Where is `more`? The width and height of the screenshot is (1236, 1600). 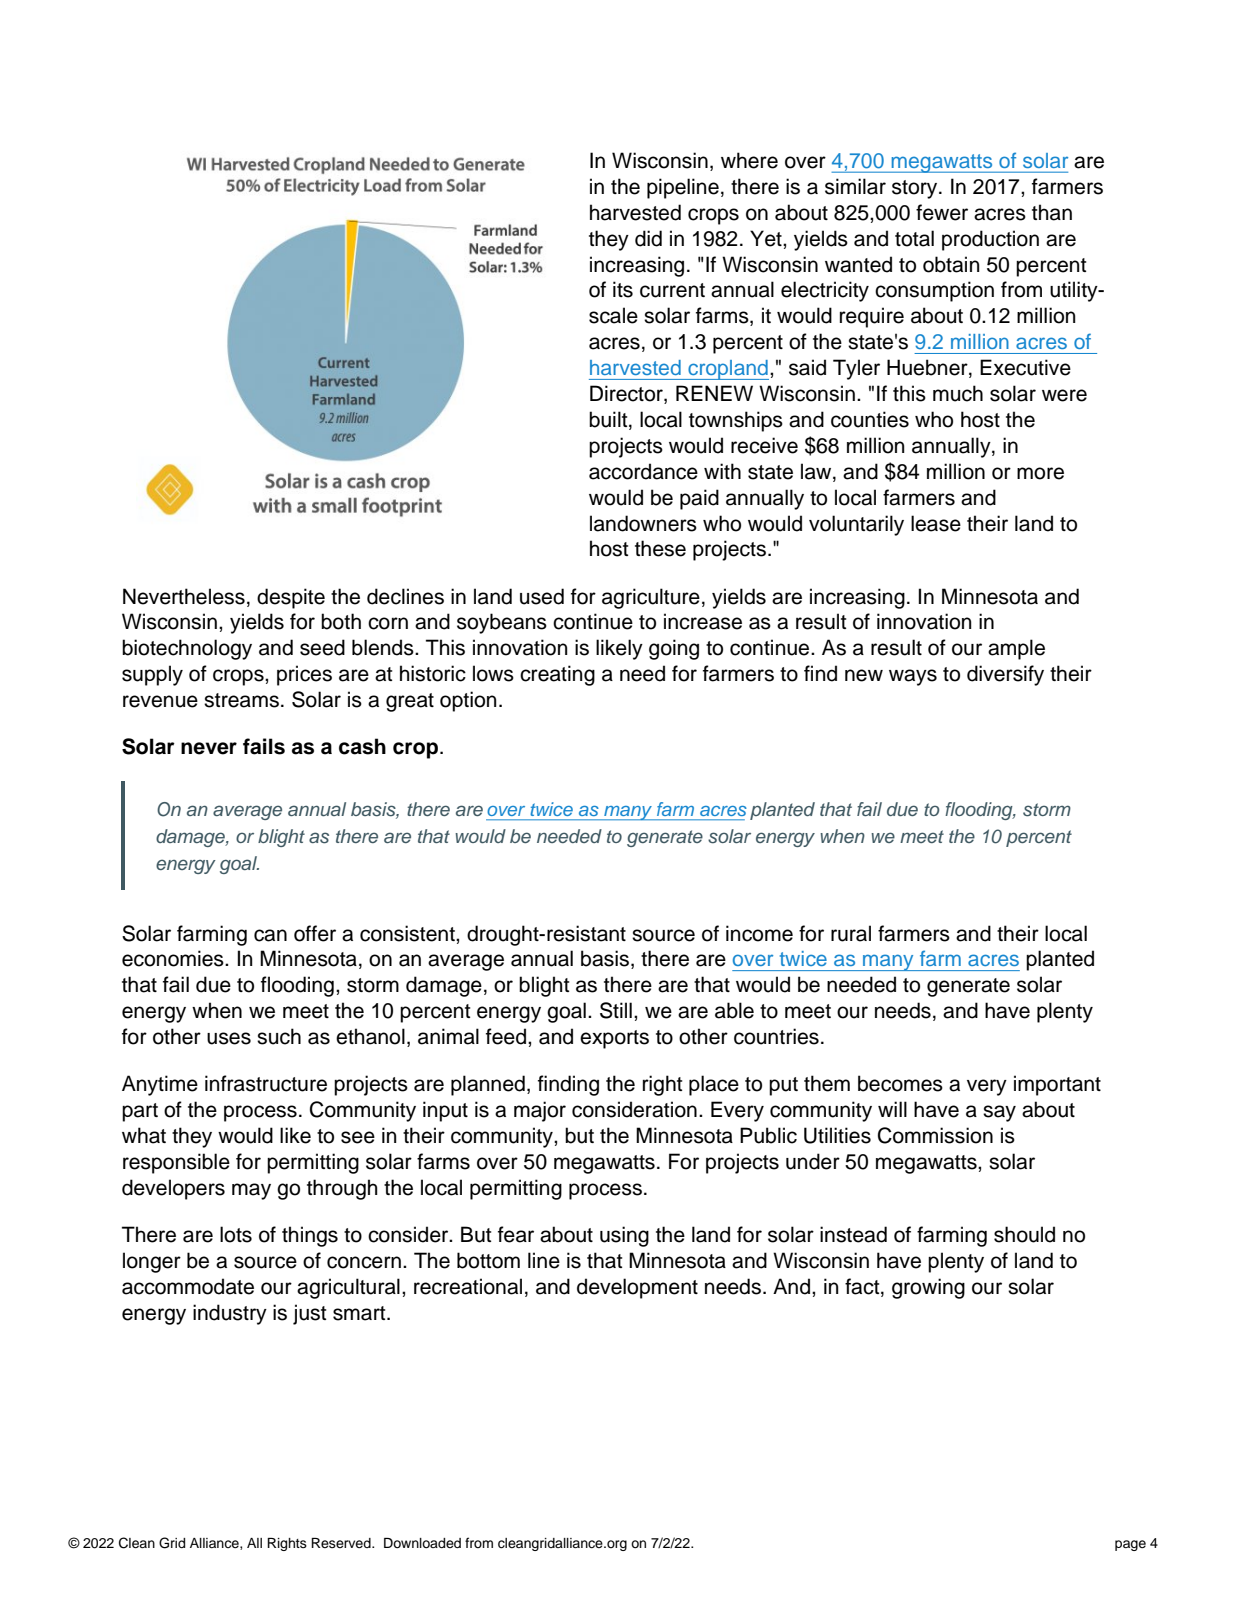
more is located at coordinates (1040, 473).
